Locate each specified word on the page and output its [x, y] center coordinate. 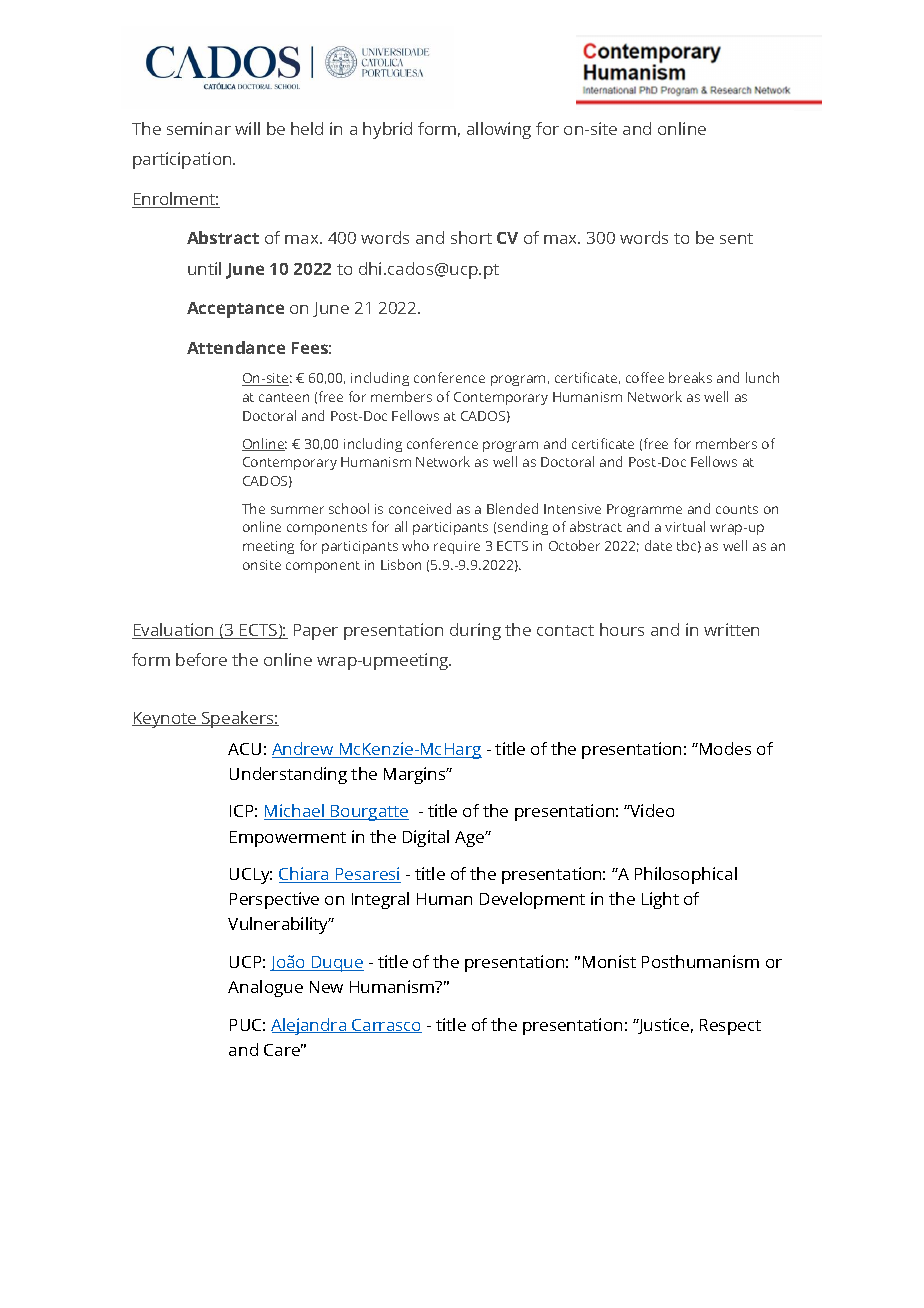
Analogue [265, 988]
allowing [499, 130]
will [247, 128]
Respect [730, 1027]
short [471, 237]
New [326, 987]
